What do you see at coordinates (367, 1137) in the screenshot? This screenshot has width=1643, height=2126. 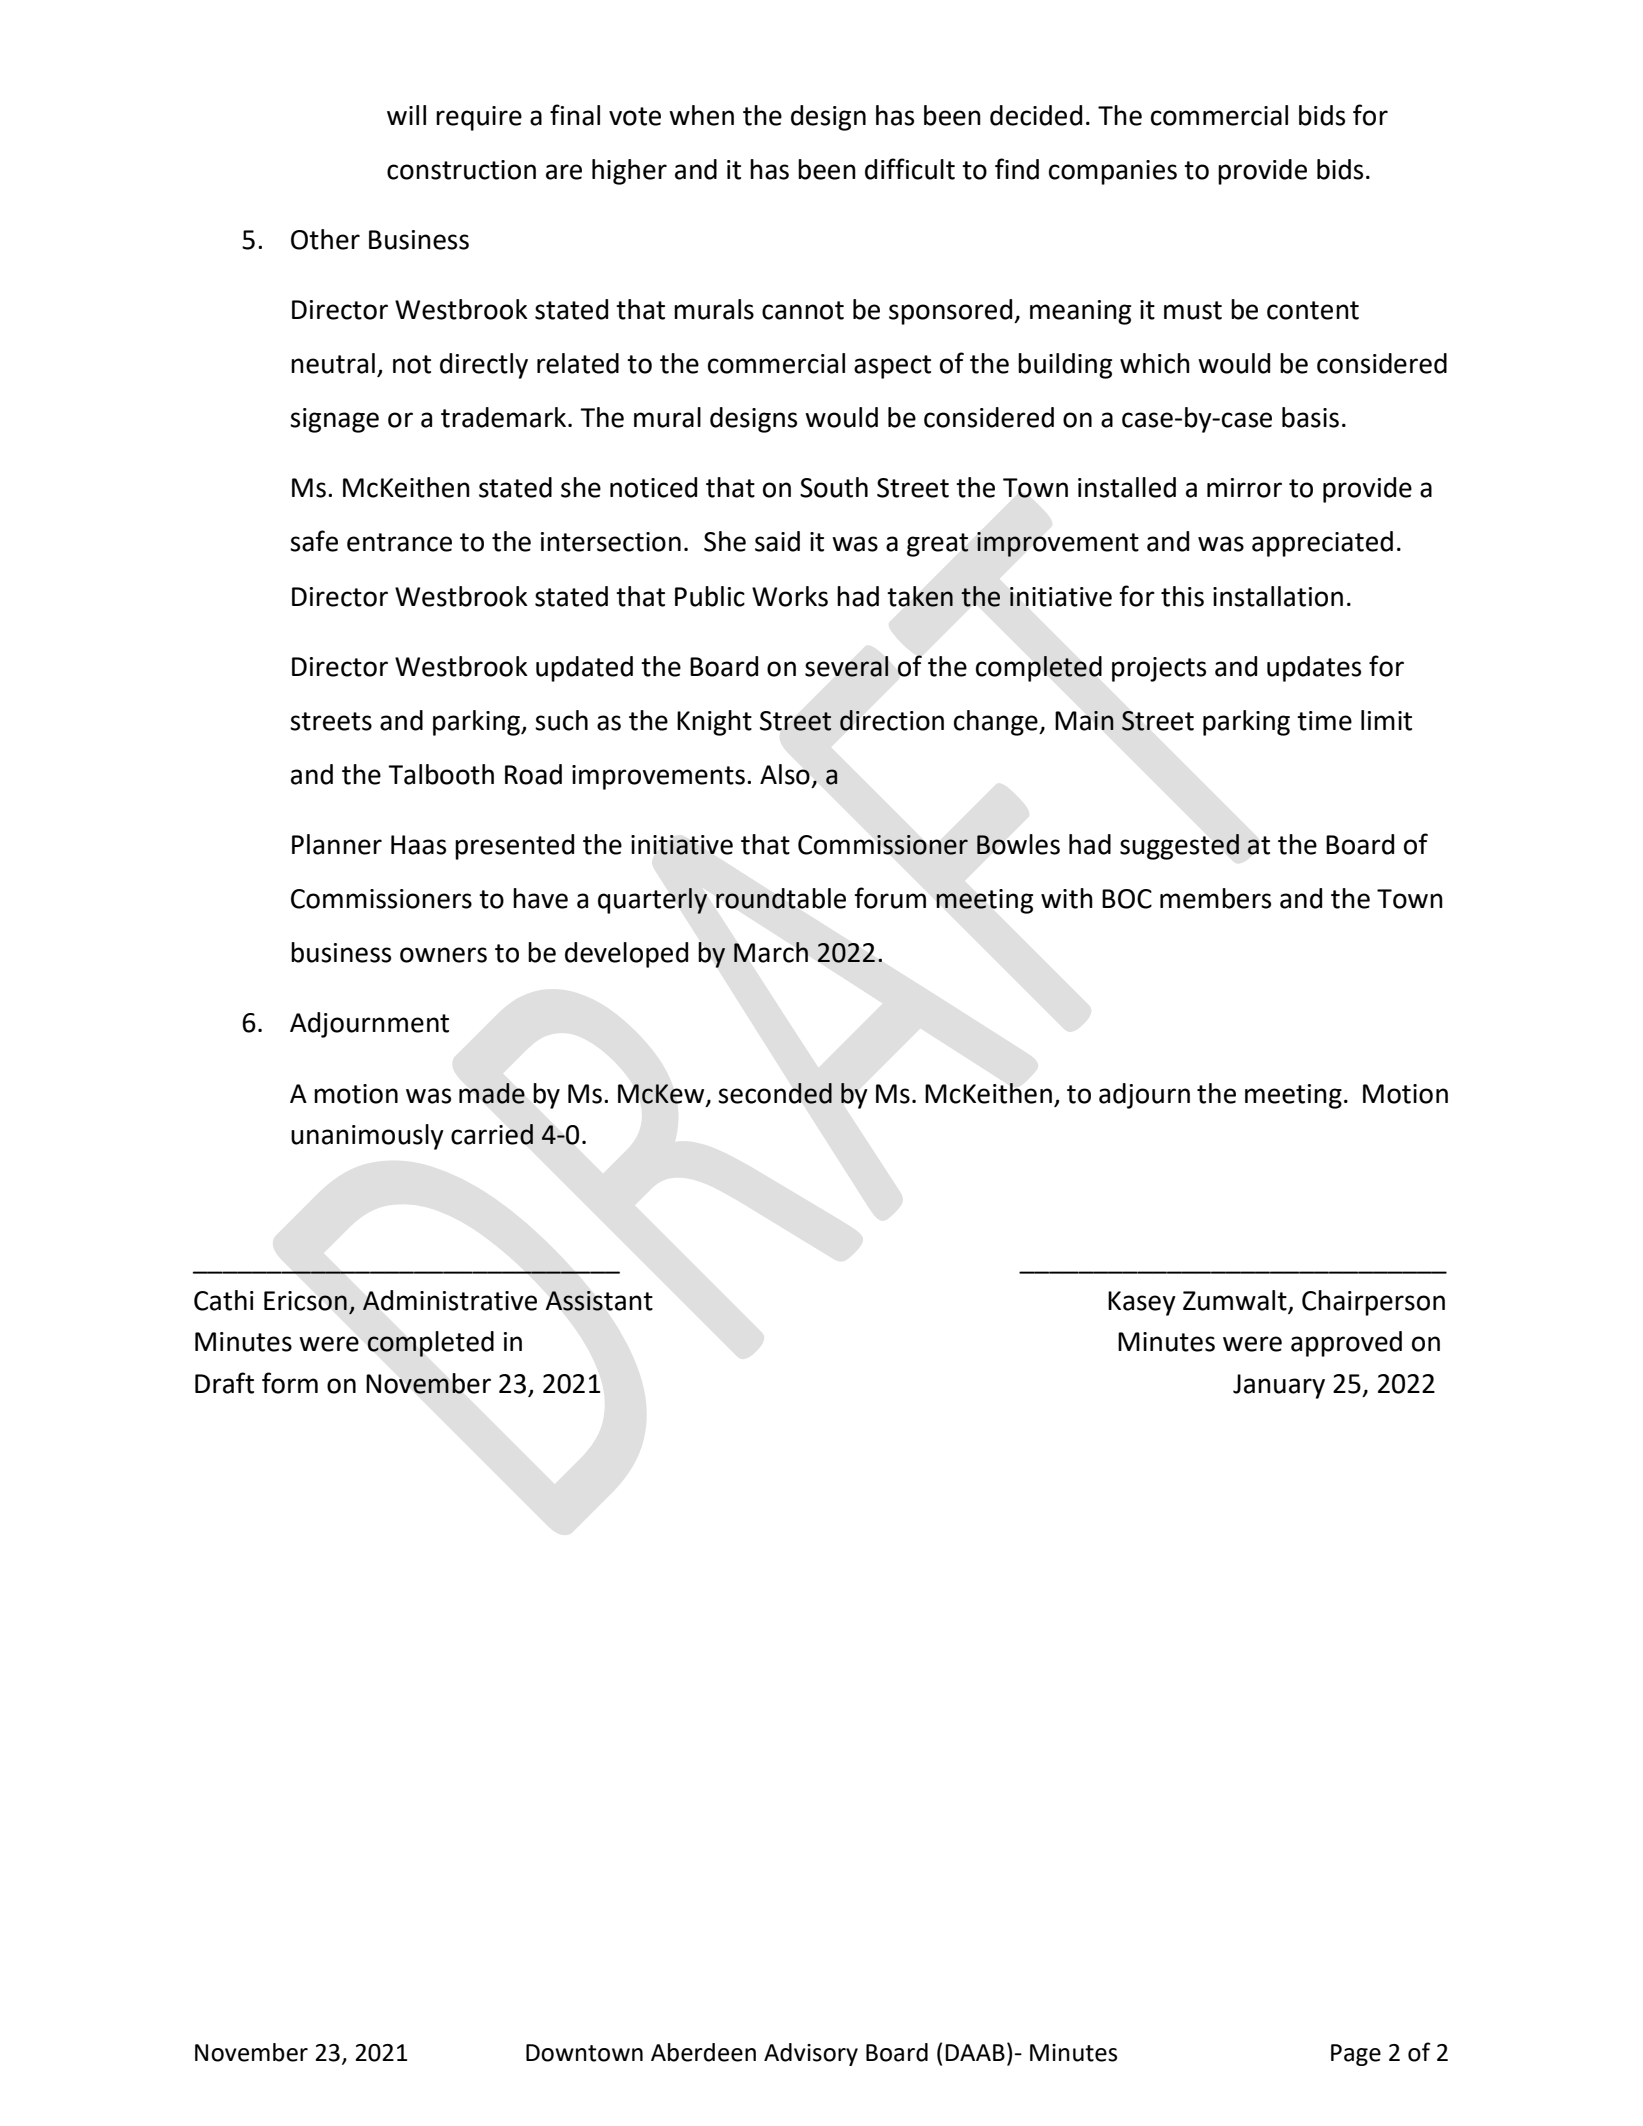 I see `unanimously` at bounding box center [367, 1137].
